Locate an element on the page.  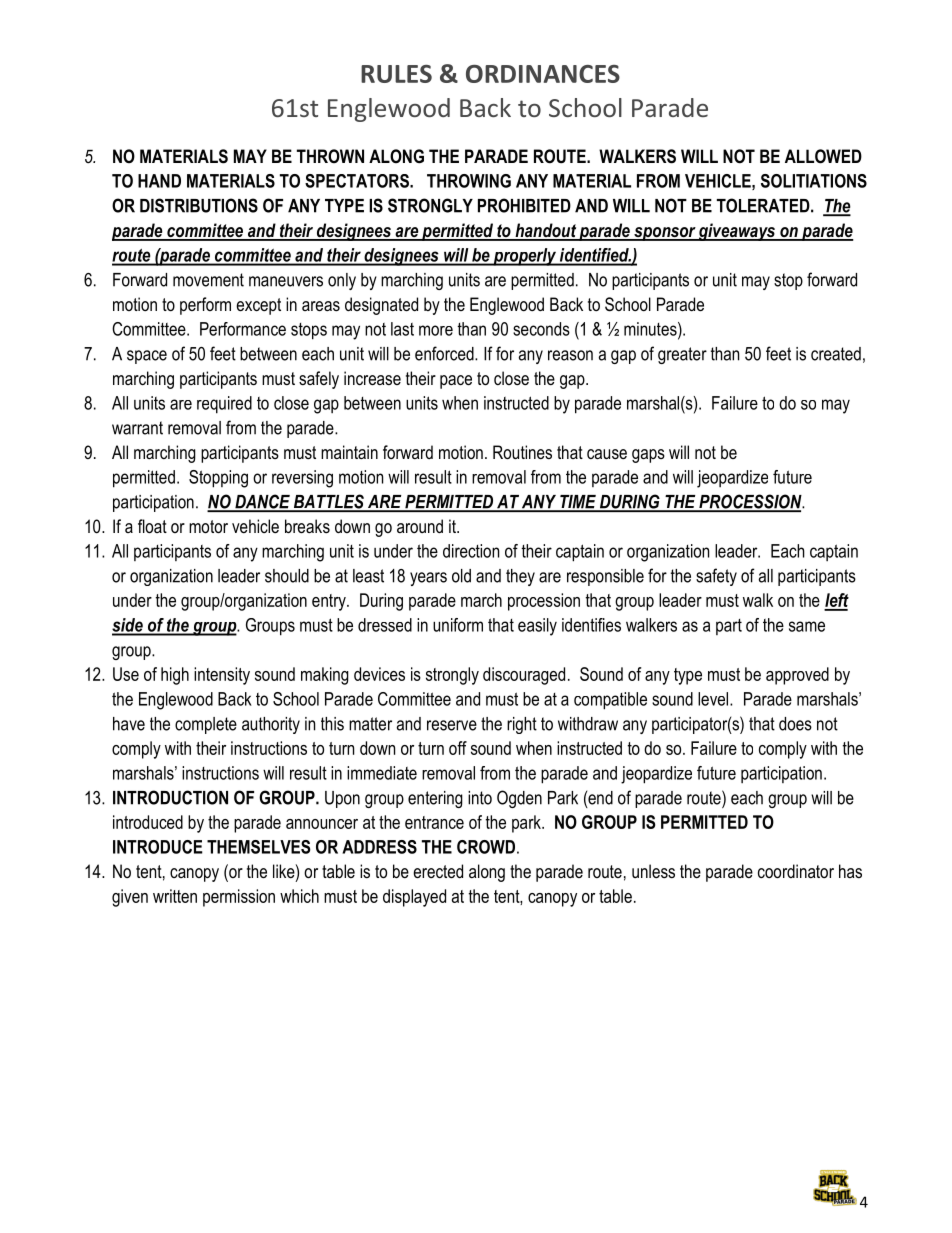
coordinator is located at coordinates (796, 871).
